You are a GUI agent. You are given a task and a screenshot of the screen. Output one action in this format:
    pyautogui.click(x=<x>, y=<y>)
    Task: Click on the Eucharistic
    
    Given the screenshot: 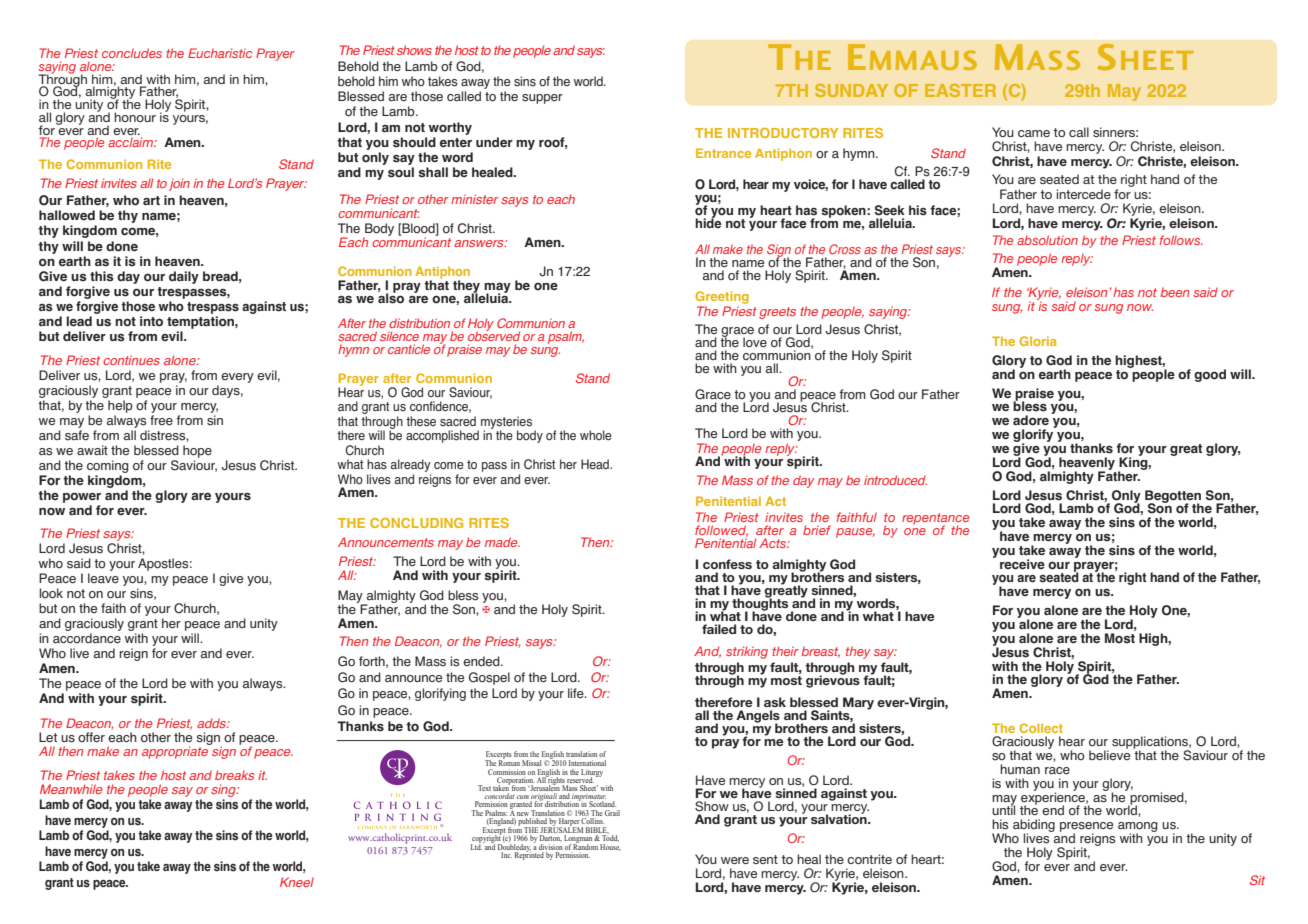 What is the action you would take?
    pyautogui.click(x=220, y=53)
